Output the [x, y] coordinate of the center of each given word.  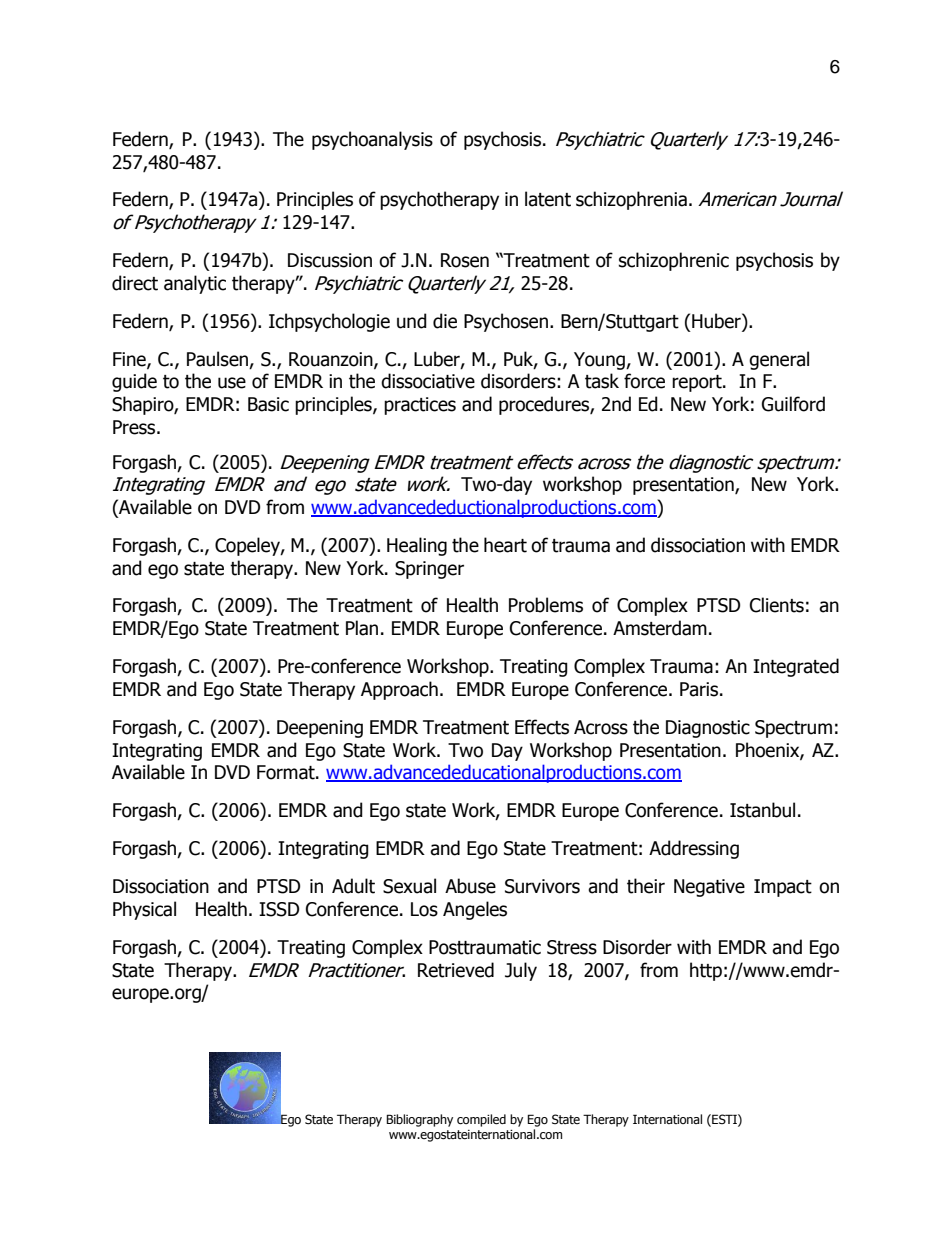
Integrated [796, 667]
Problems [546, 605]
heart [505, 545]
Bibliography [419, 1120]
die [445, 321]
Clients [777, 605]
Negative [709, 888]
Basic [268, 404]
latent [548, 199]
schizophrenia [631, 200]
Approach [399, 690]
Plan [362, 628]
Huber [717, 322]
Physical [144, 910]
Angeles [475, 910]
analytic [195, 284]
